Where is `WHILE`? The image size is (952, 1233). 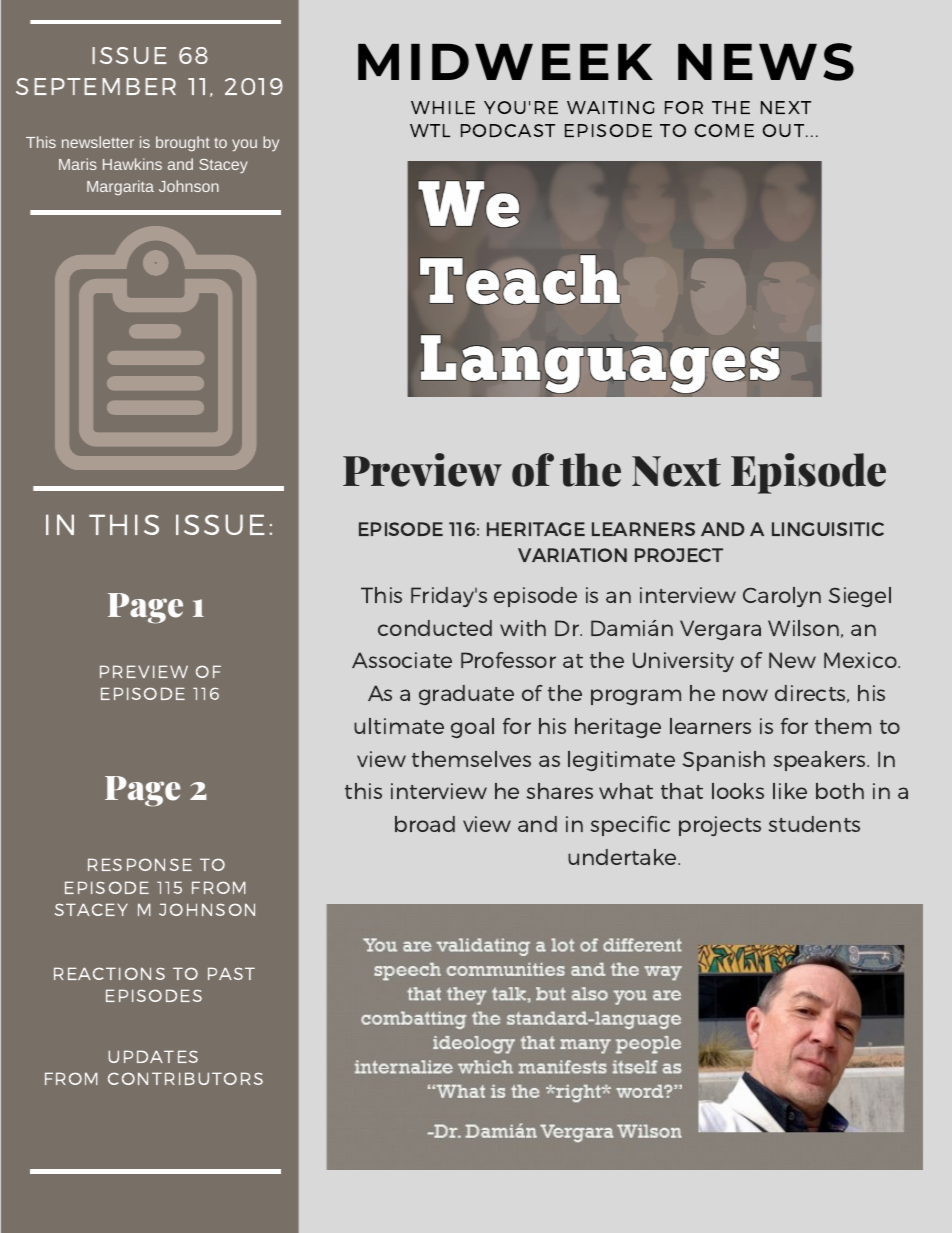
WHILE is located at coordinates (443, 107).
